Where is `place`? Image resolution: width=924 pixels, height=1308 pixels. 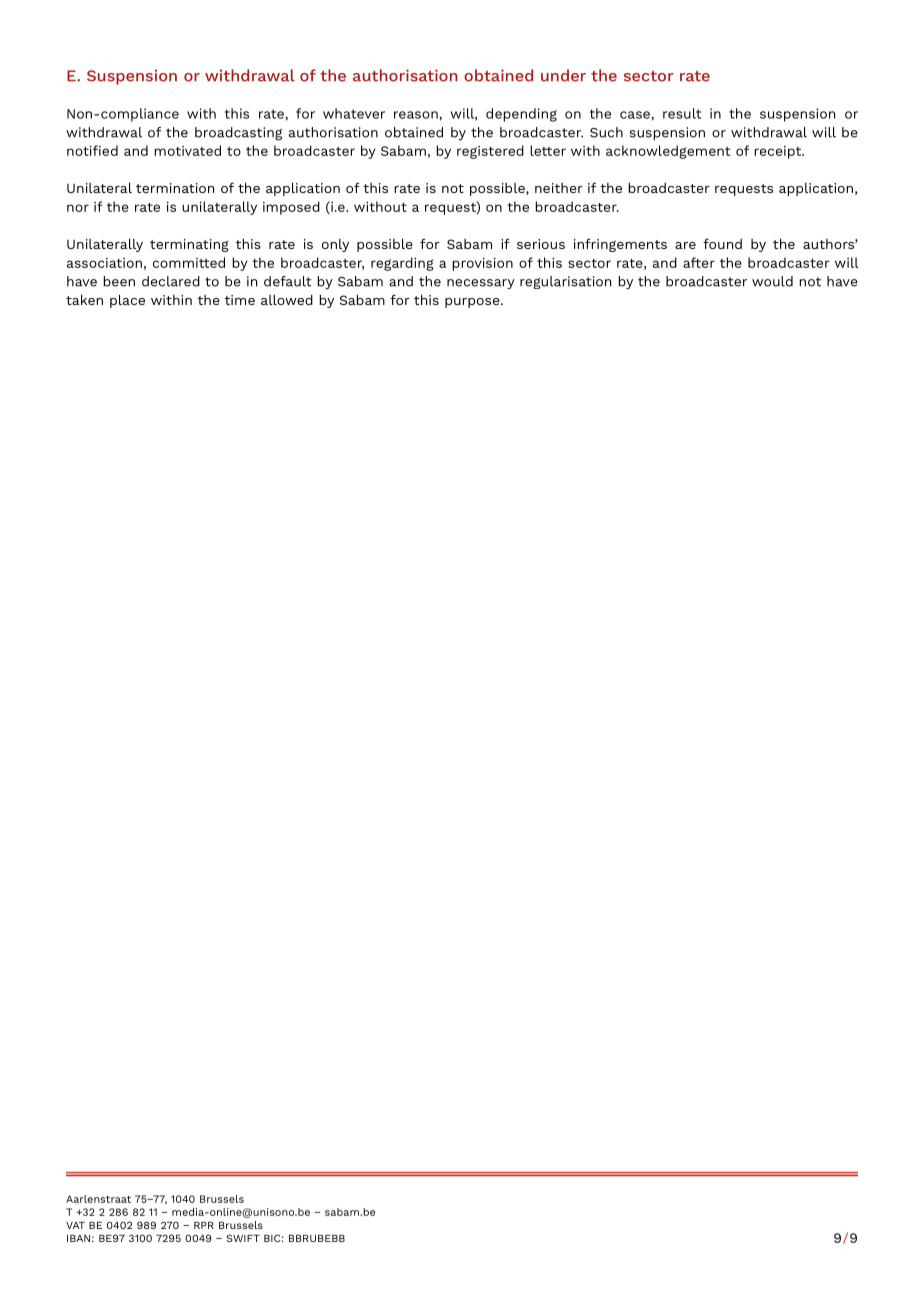
place is located at coordinates (127, 301).
